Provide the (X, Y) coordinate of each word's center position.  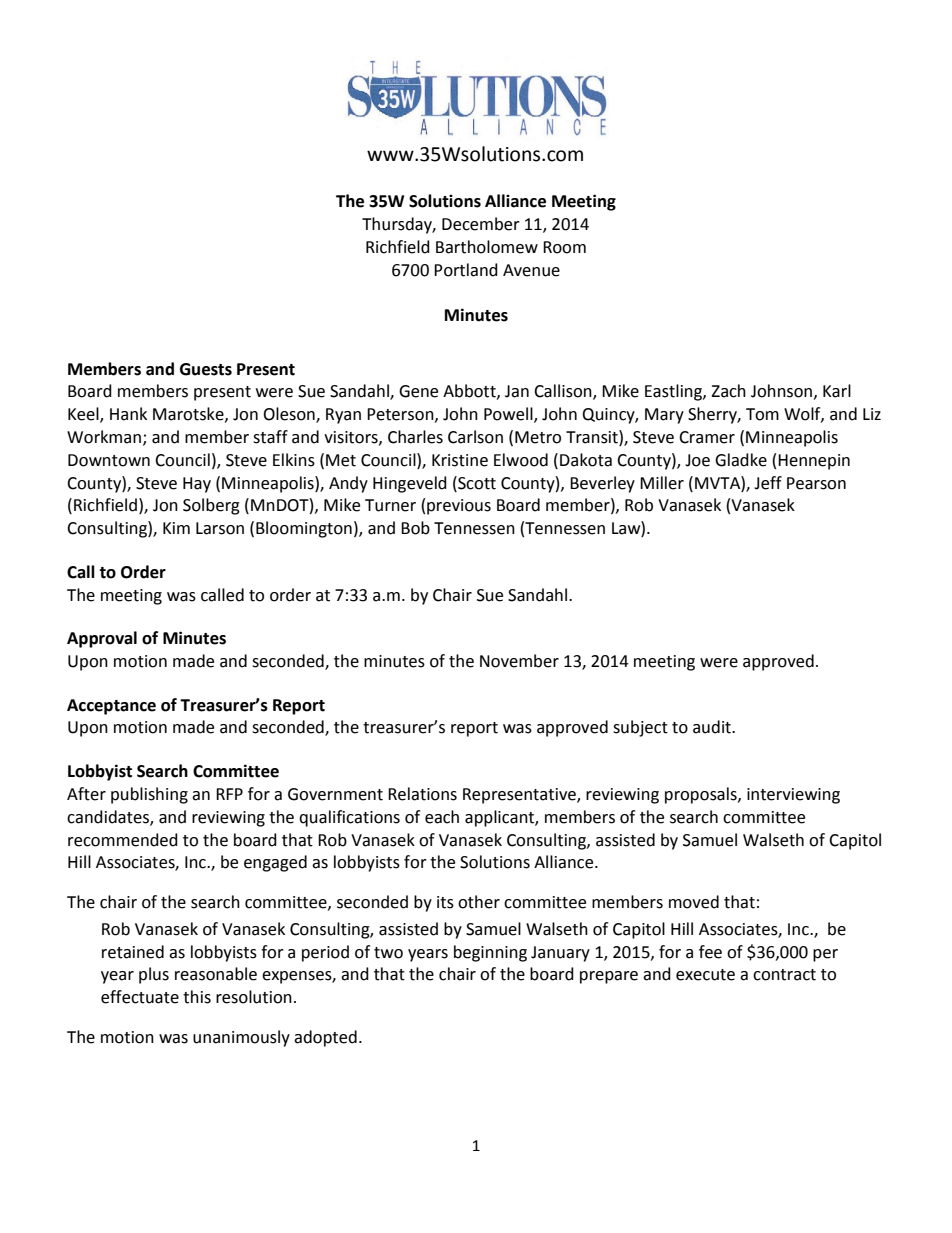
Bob (415, 528)
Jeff (768, 483)
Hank (128, 414)
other (479, 902)
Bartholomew (487, 247)
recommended (123, 840)
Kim (176, 528)
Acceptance (111, 707)
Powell (509, 415)
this (197, 997)
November (519, 661)
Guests (206, 369)
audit (713, 727)
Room (564, 247)
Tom (762, 414)
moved (694, 902)
